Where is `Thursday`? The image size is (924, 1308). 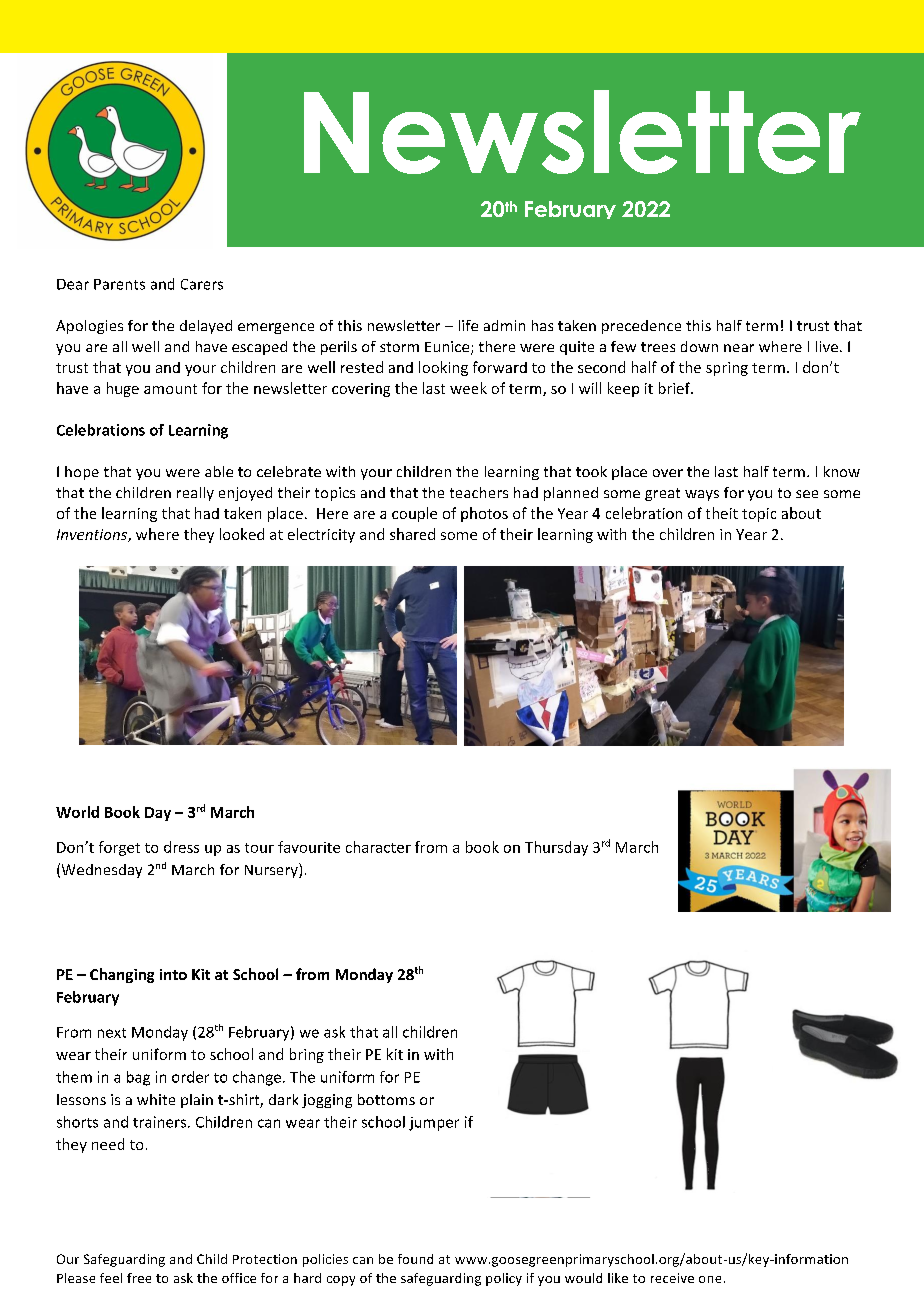 Thursday is located at coordinates (556, 848).
